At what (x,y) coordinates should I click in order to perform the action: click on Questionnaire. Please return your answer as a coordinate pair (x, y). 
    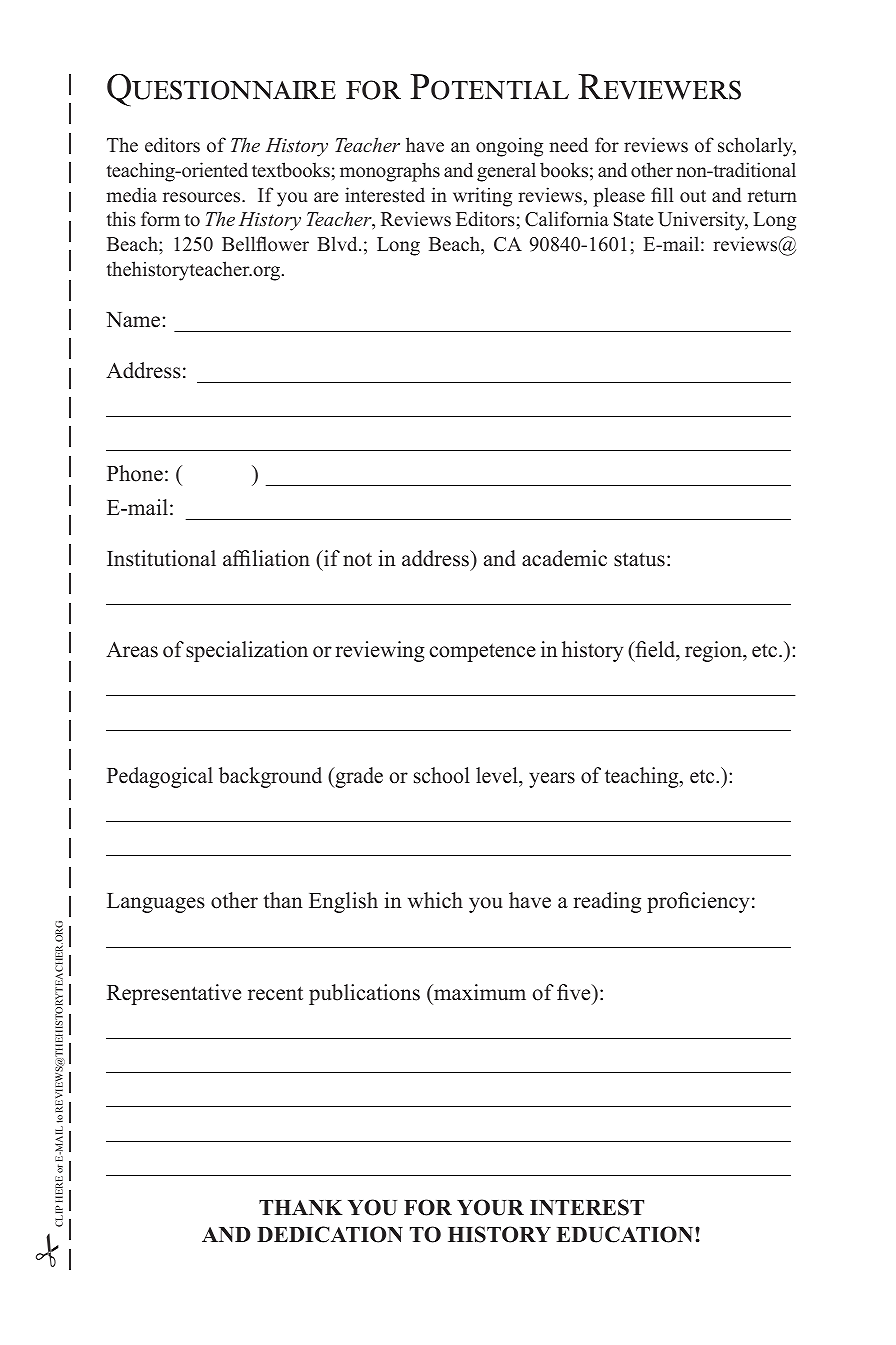
    Looking at the image, I should click on (221, 90).
